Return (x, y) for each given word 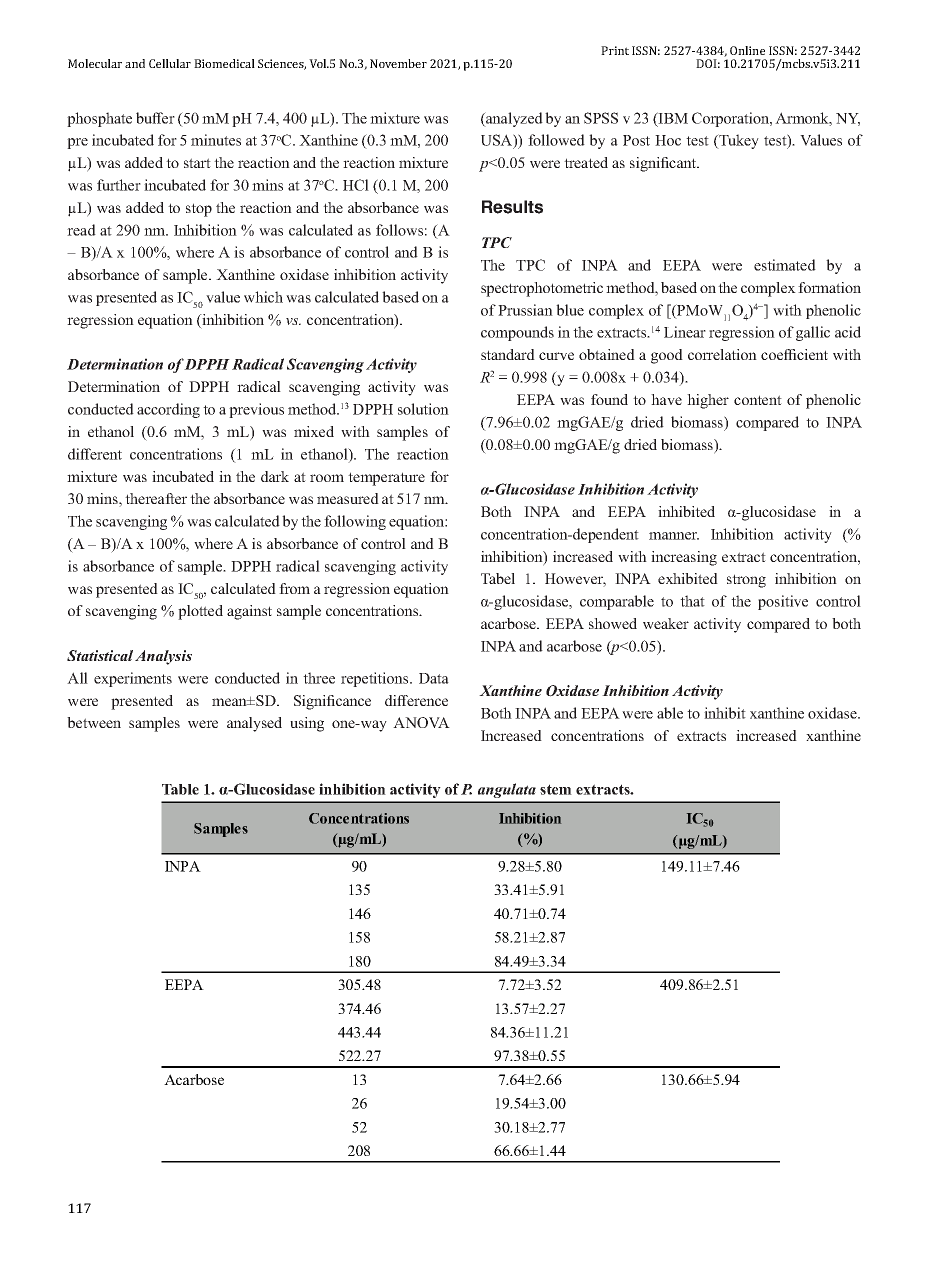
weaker (666, 623)
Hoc (668, 140)
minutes (216, 140)
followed (556, 140)
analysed (254, 724)
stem (556, 789)
